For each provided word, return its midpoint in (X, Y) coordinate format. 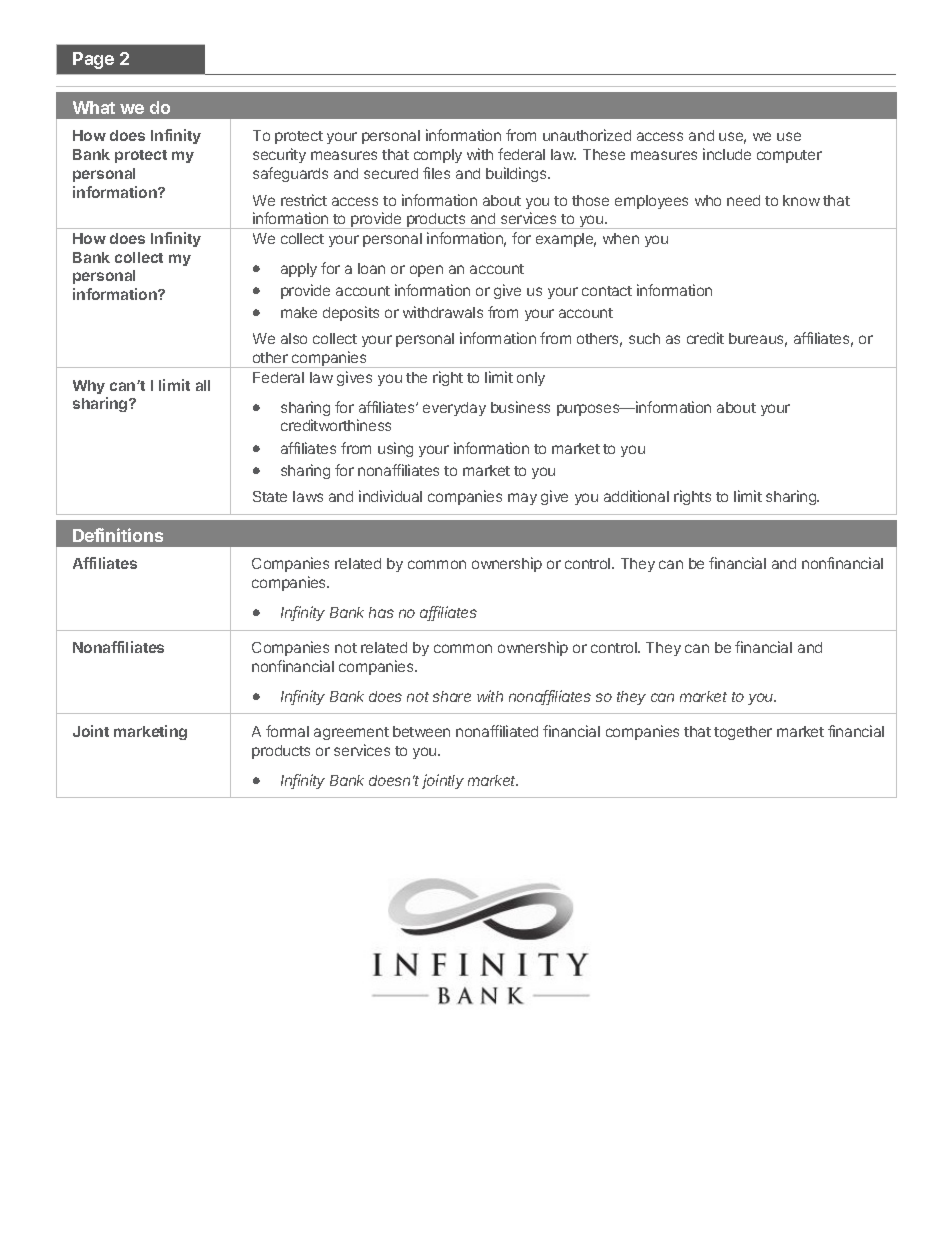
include (727, 154)
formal (287, 731)
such (644, 338)
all (203, 385)
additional (636, 496)
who (708, 200)
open (426, 271)
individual (390, 496)
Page (93, 60)
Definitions (118, 535)
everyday (454, 409)
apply (299, 270)
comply (438, 156)
